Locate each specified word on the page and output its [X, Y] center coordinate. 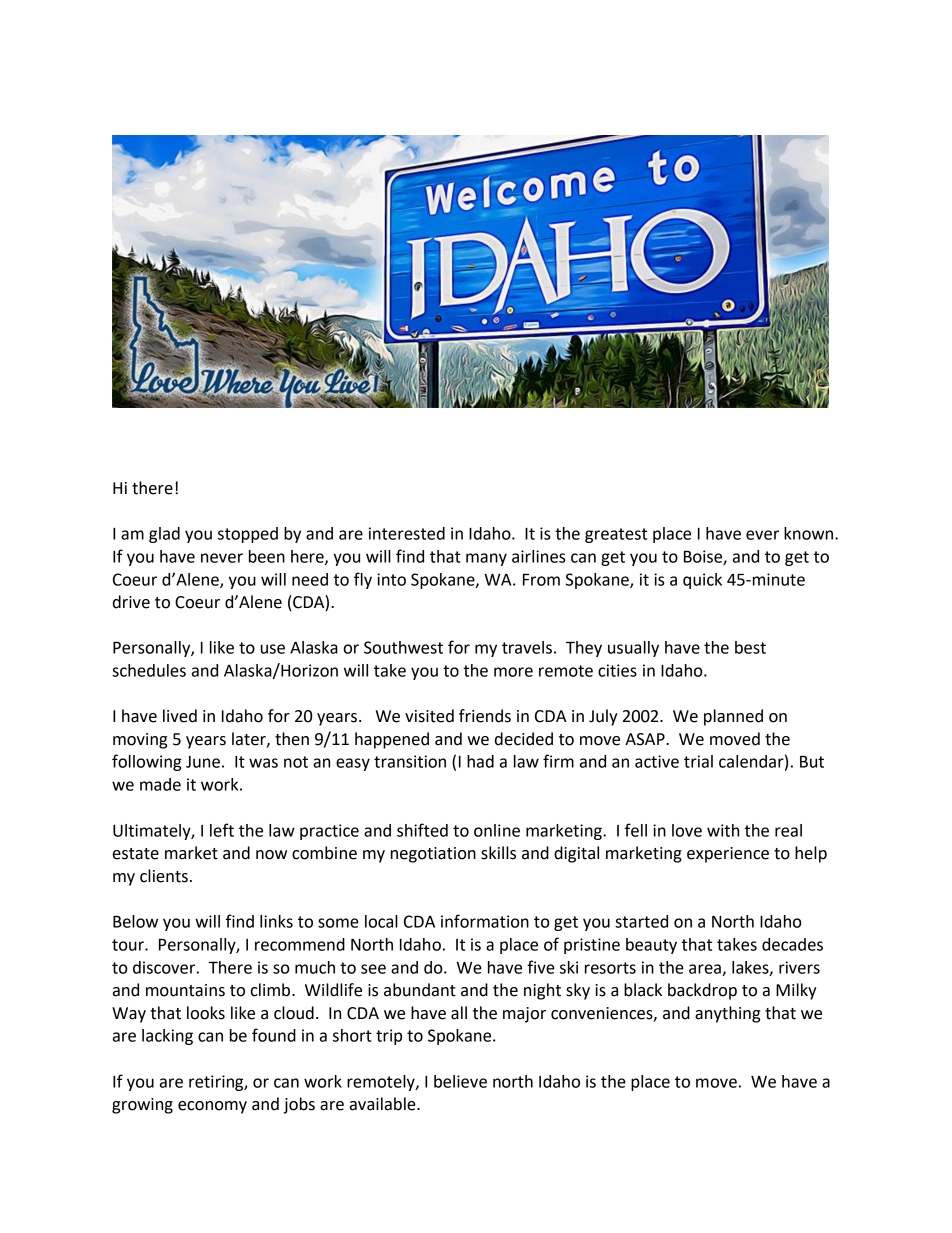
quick [702, 581]
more [513, 672]
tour [129, 945]
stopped [248, 535]
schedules [149, 670]
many [486, 559]
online [497, 830]
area [706, 970]
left [222, 830]
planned [733, 717]
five [541, 967]
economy [212, 1107]
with [723, 830]
